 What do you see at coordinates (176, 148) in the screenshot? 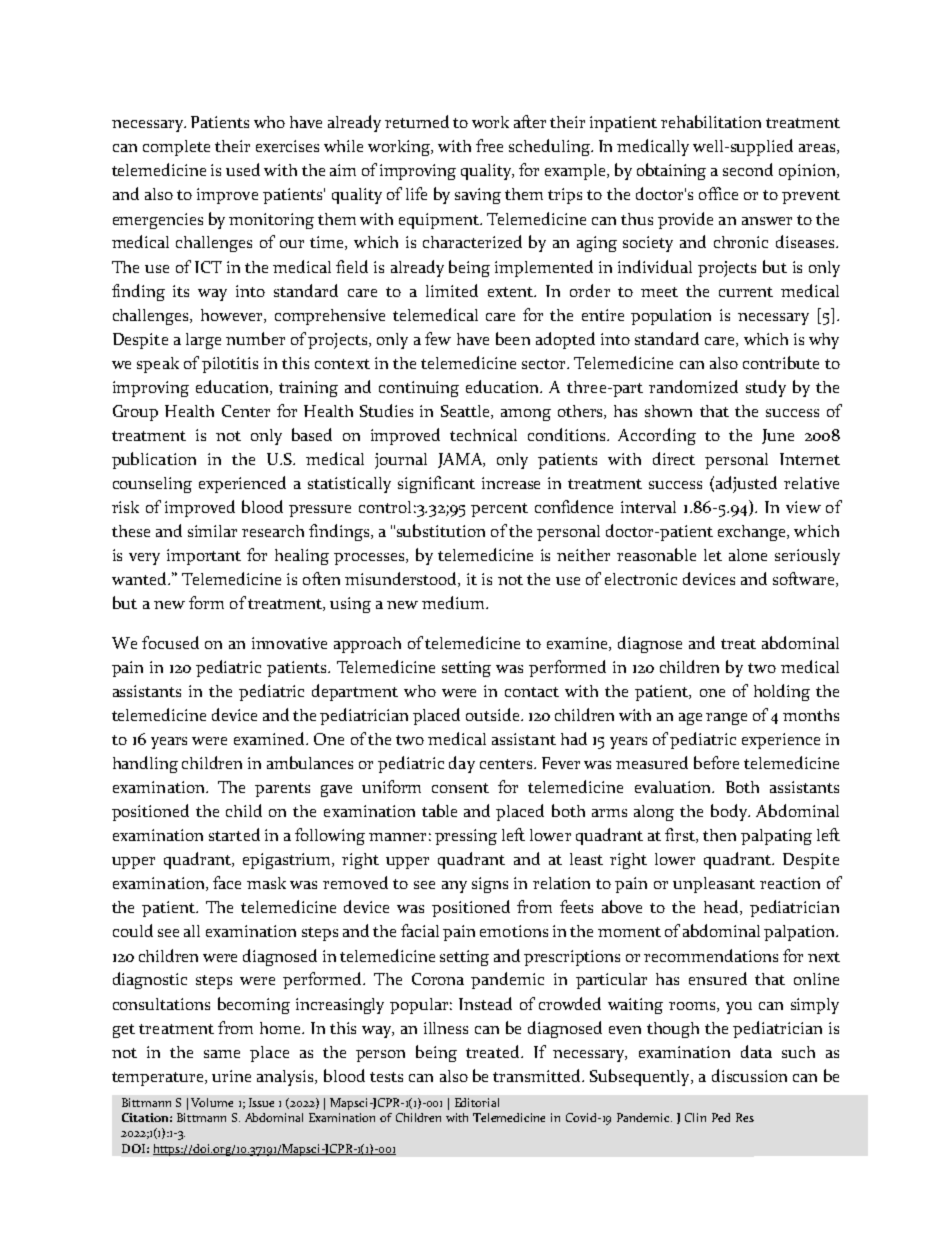
I see `complete` at bounding box center [176, 148].
